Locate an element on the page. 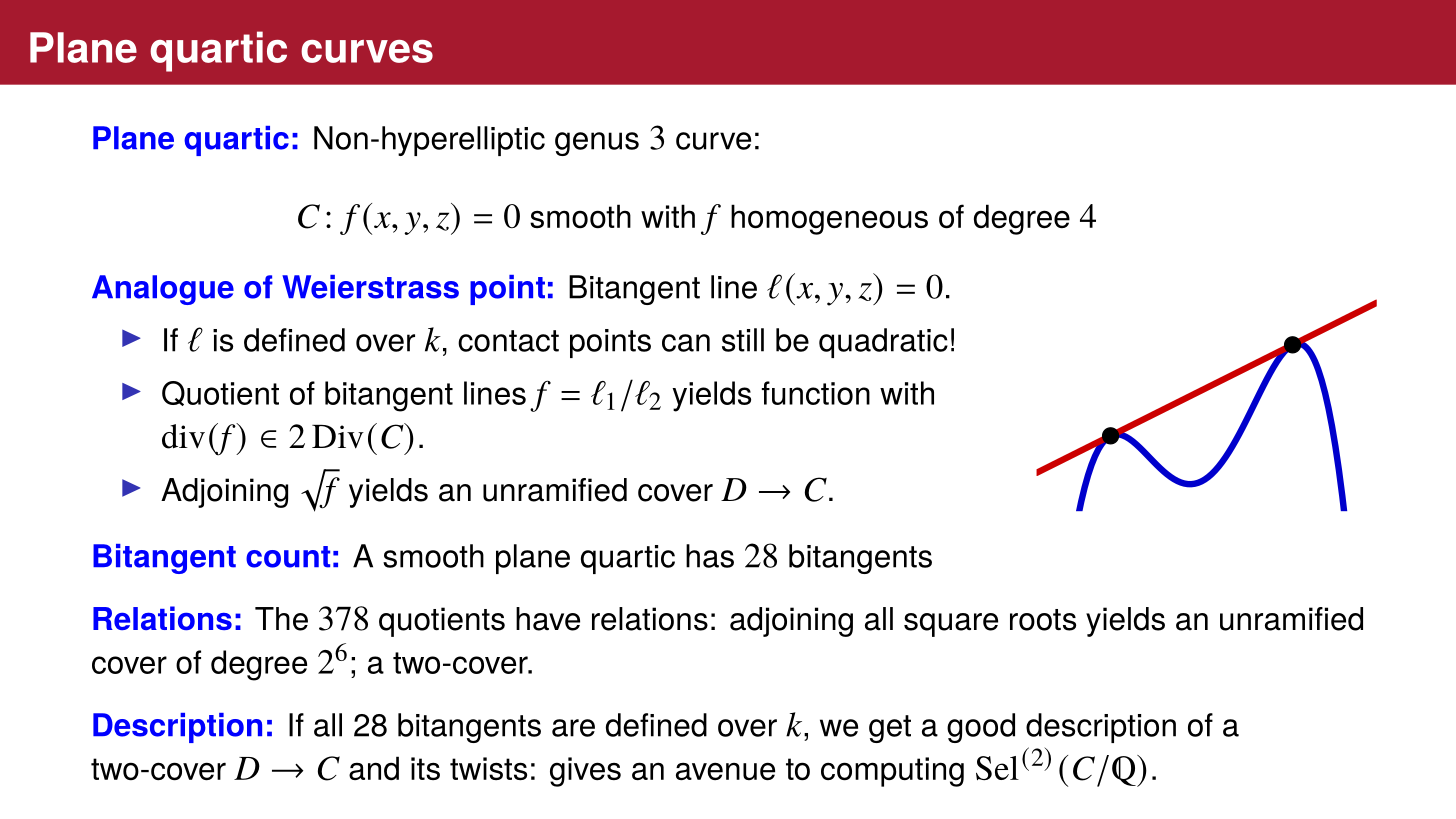  has is located at coordinates (710, 556).
